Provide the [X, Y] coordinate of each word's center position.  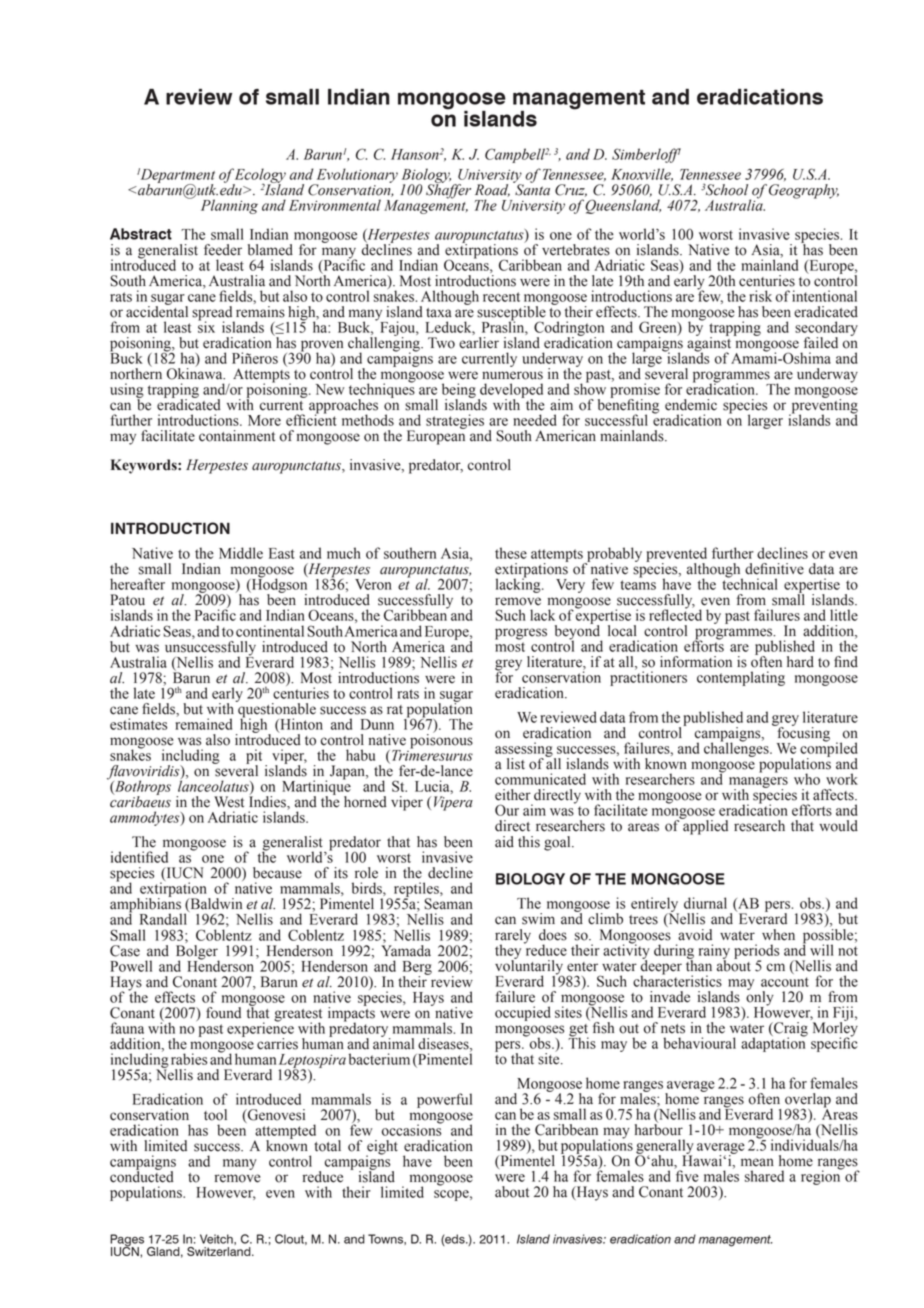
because [277, 873]
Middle [241, 553]
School [726, 190]
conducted [142, 1176]
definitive [774, 569]
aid [504, 842]
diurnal [705, 903]
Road [492, 190]
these [511, 553]
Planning [229, 206]
